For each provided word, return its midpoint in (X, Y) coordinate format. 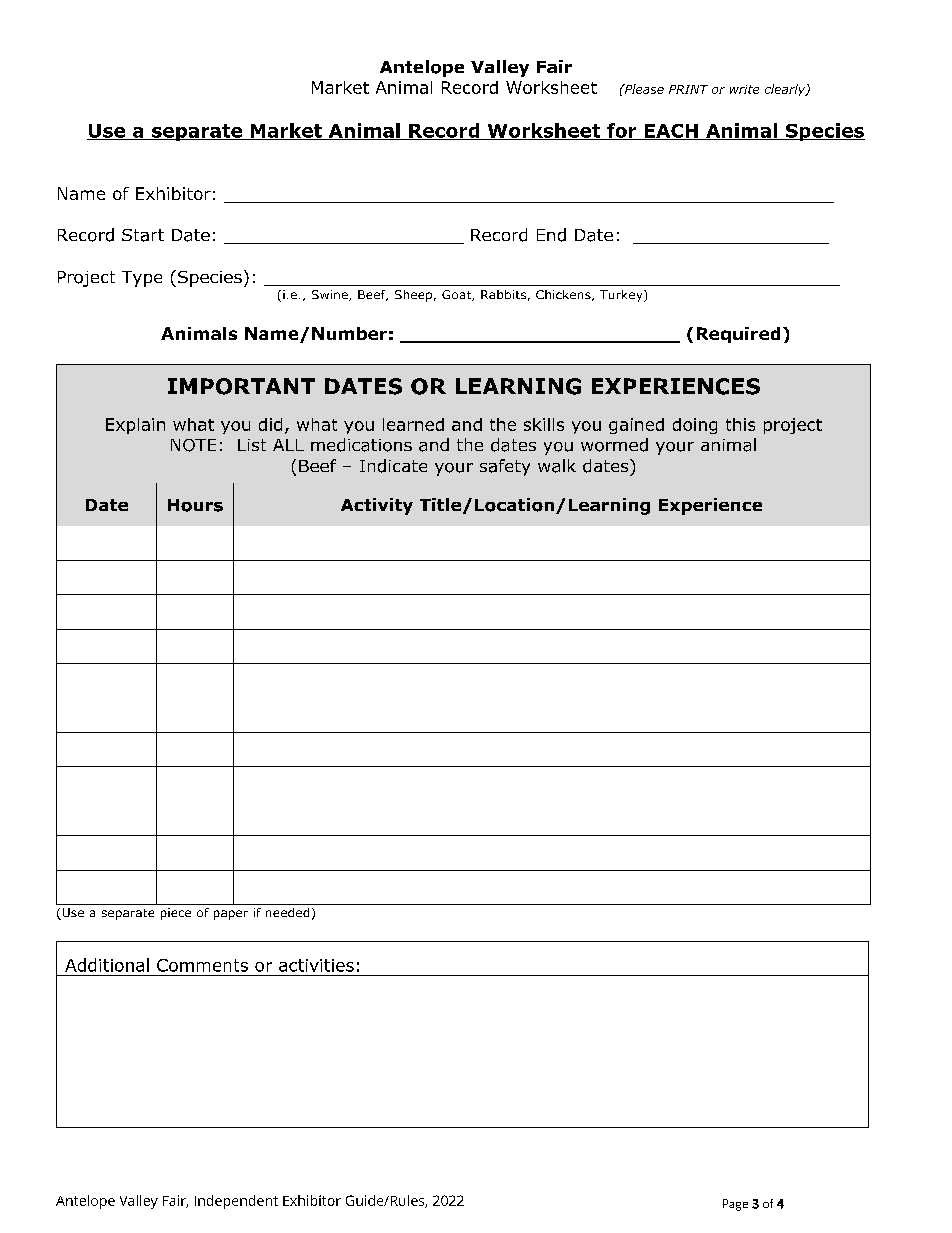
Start (143, 235)
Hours (195, 505)
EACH (671, 132)
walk (557, 466)
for (622, 131)
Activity (377, 506)
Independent (236, 1202)
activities (316, 965)
